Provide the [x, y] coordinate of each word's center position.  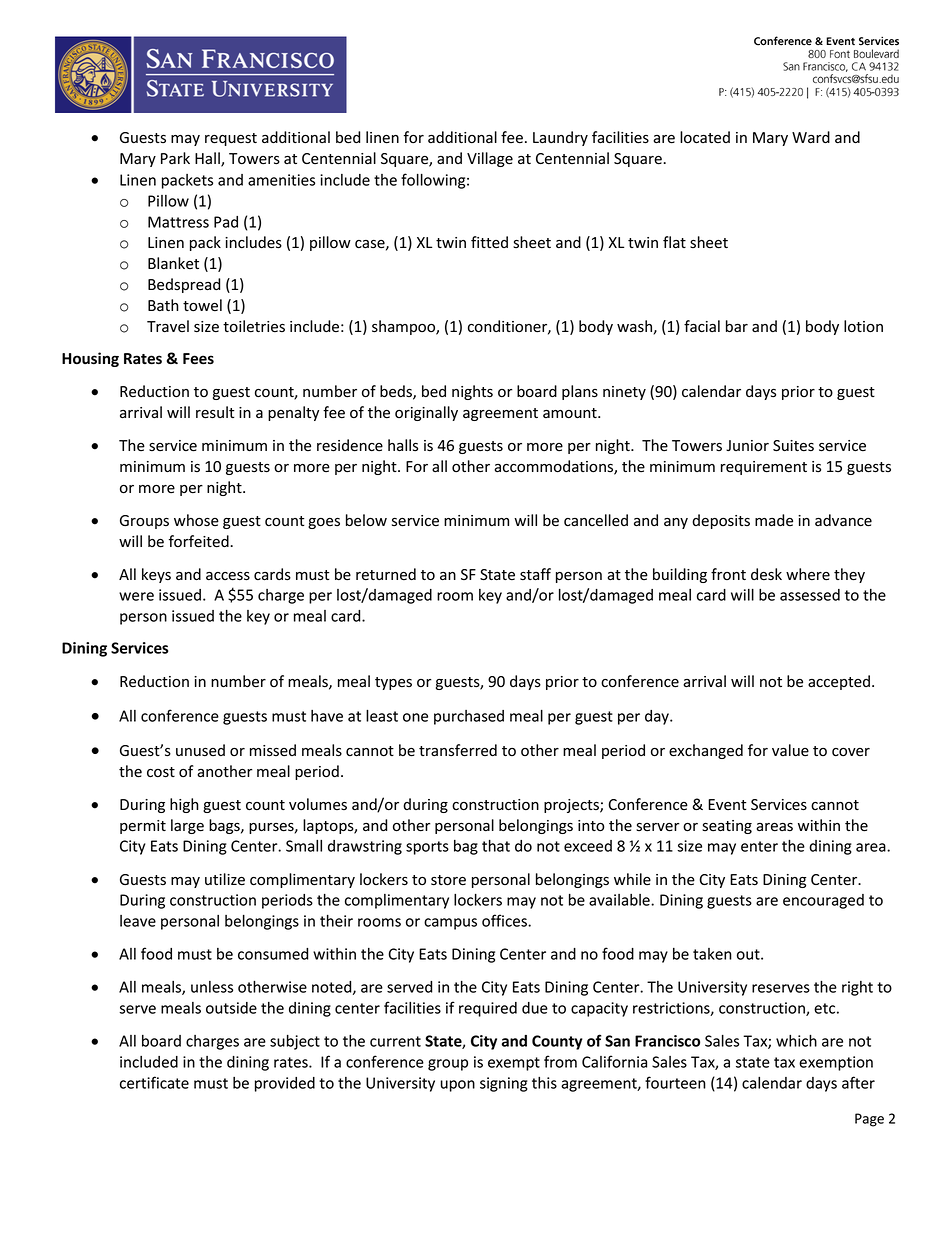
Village [490, 159]
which [796, 1040]
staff [535, 574]
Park [175, 158]
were [136, 596]
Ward [811, 137]
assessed [810, 595]
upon [458, 1086]
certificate [154, 1082]
